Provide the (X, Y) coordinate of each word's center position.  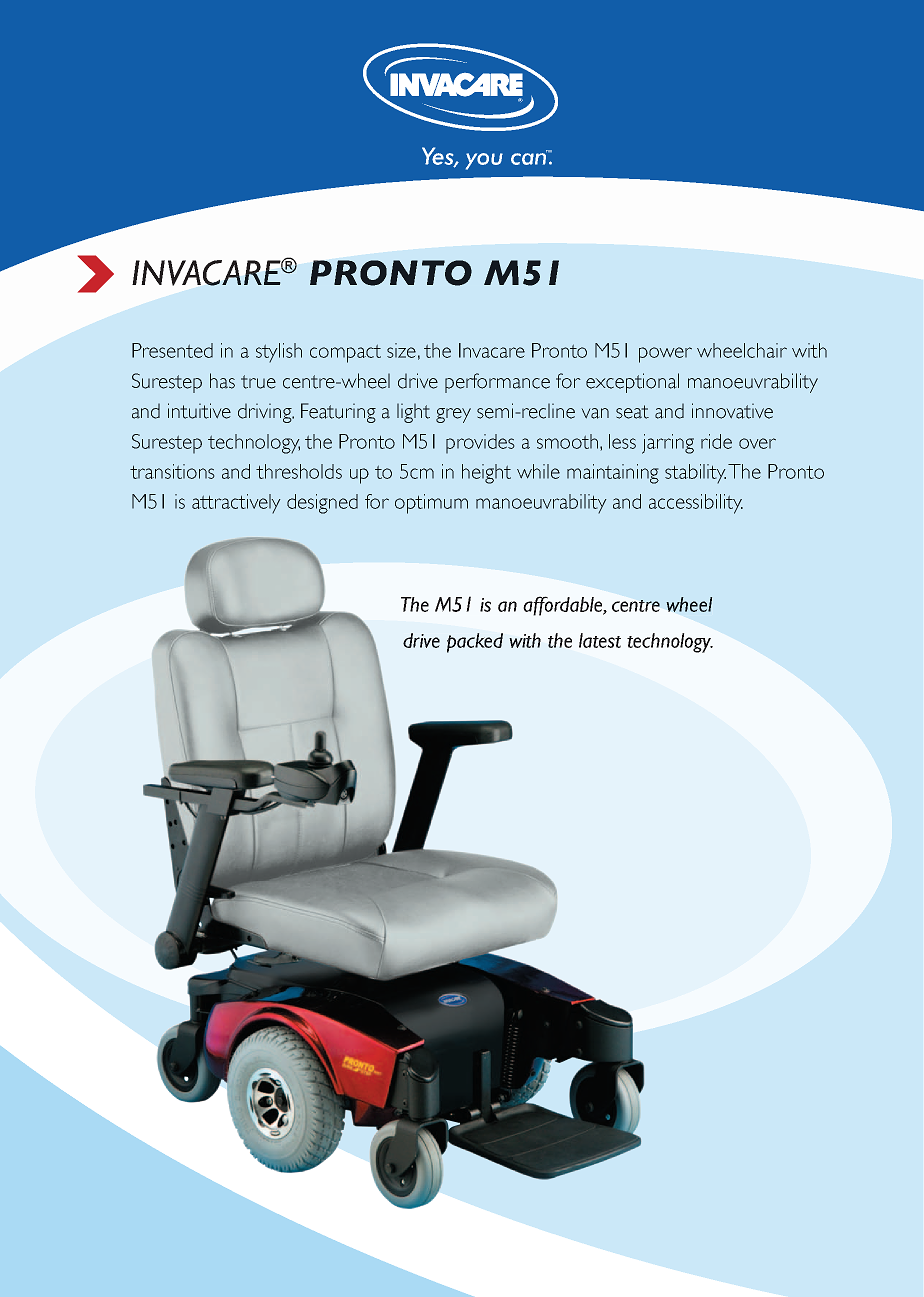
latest (600, 640)
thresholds (299, 471)
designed (322, 504)
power (665, 355)
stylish (279, 353)
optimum (431, 504)
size (401, 350)
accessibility (696, 504)
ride (716, 441)
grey (453, 415)
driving (266, 413)
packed (475, 643)
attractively (236, 504)
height (486, 474)
